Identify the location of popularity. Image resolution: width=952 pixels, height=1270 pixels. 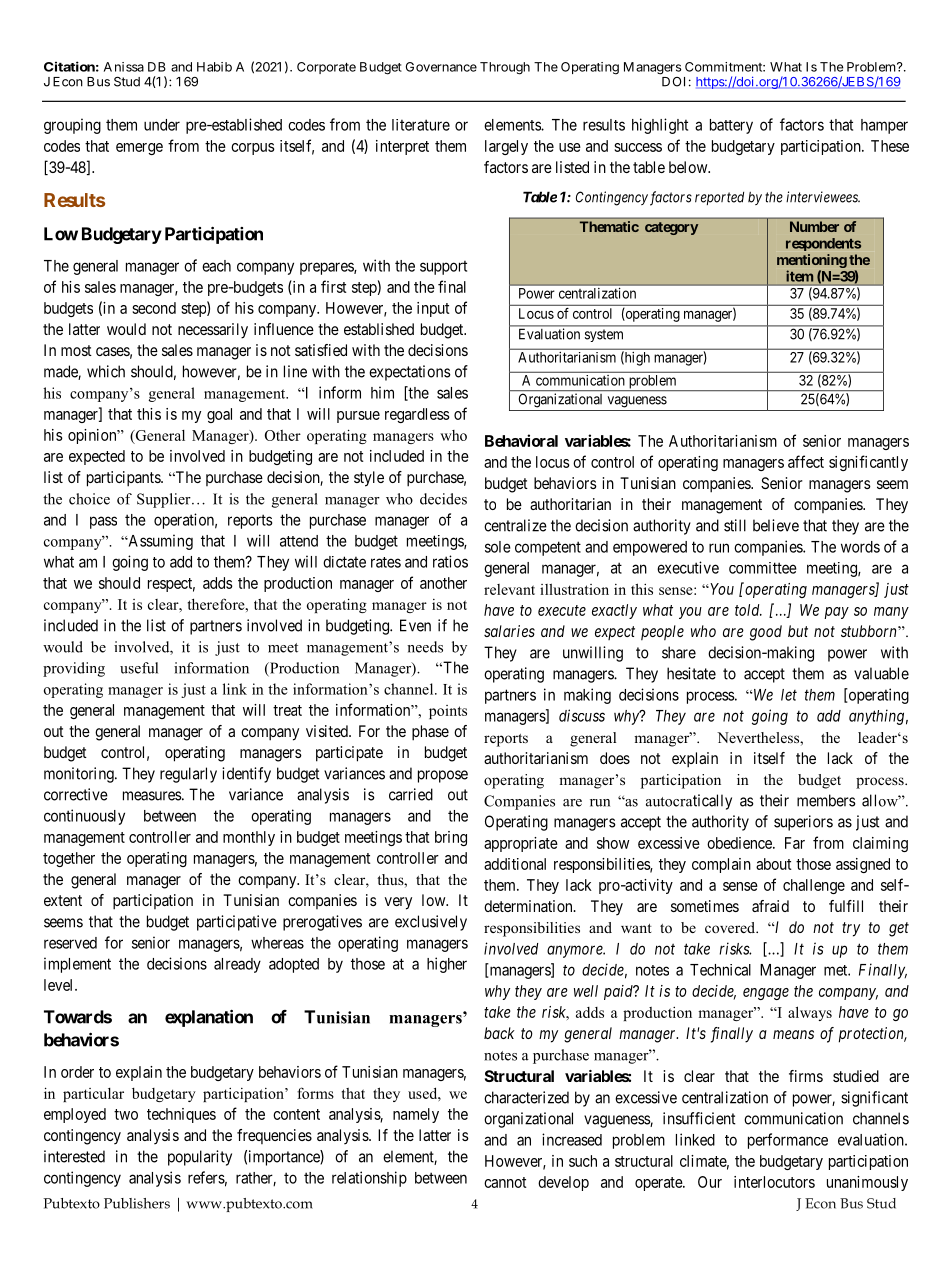
(200, 1158).
